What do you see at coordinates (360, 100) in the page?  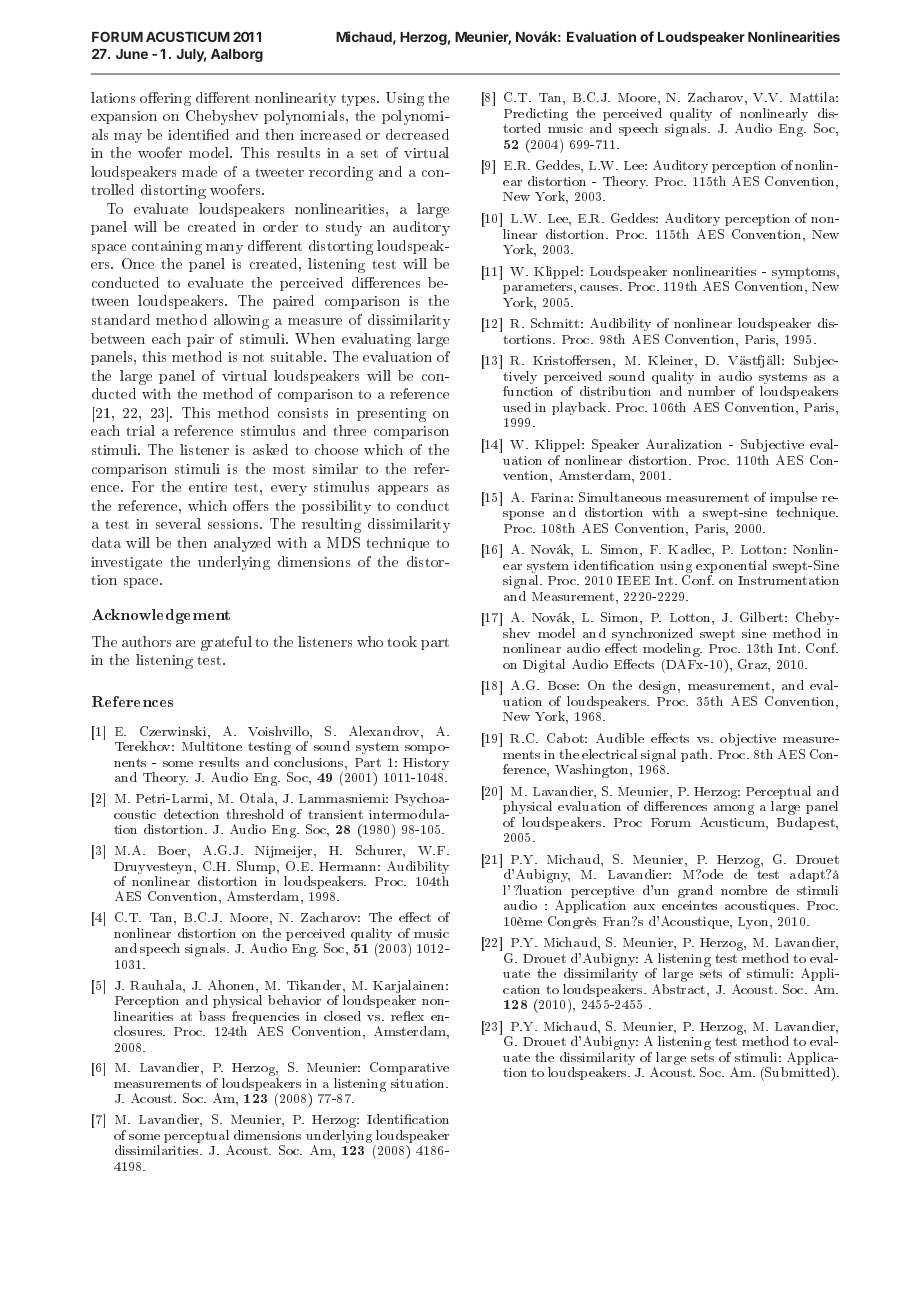 I see `types` at bounding box center [360, 100].
